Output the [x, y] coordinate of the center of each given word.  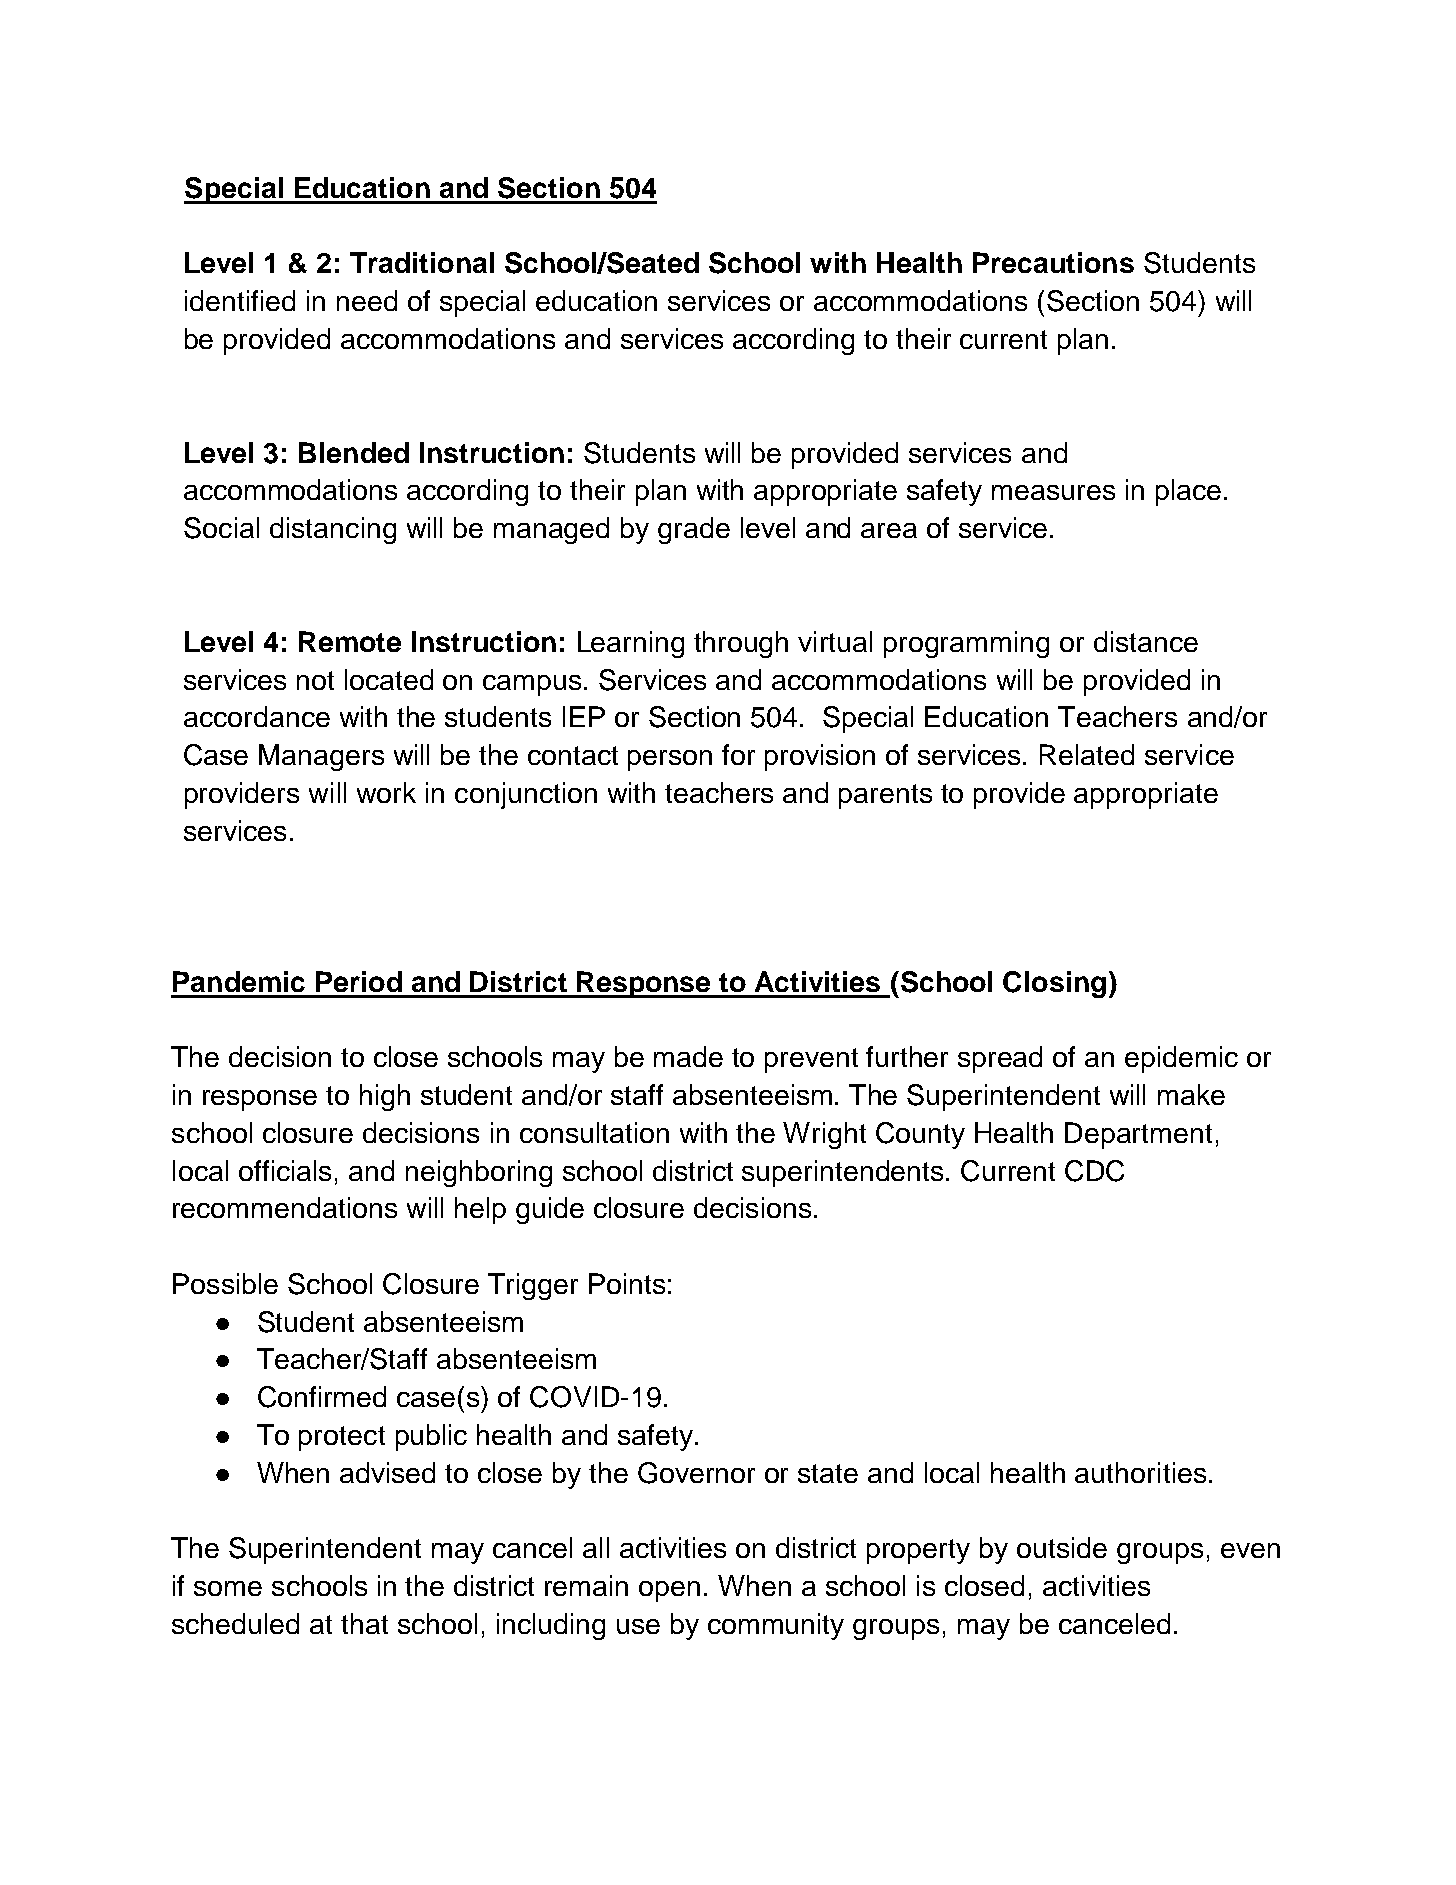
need [367, 300]
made [688, 1056]
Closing [1054, 984]
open [669, 1591]
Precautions [1053, 262]
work [386, 792]
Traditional [422, 262]
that [364, 1623]
